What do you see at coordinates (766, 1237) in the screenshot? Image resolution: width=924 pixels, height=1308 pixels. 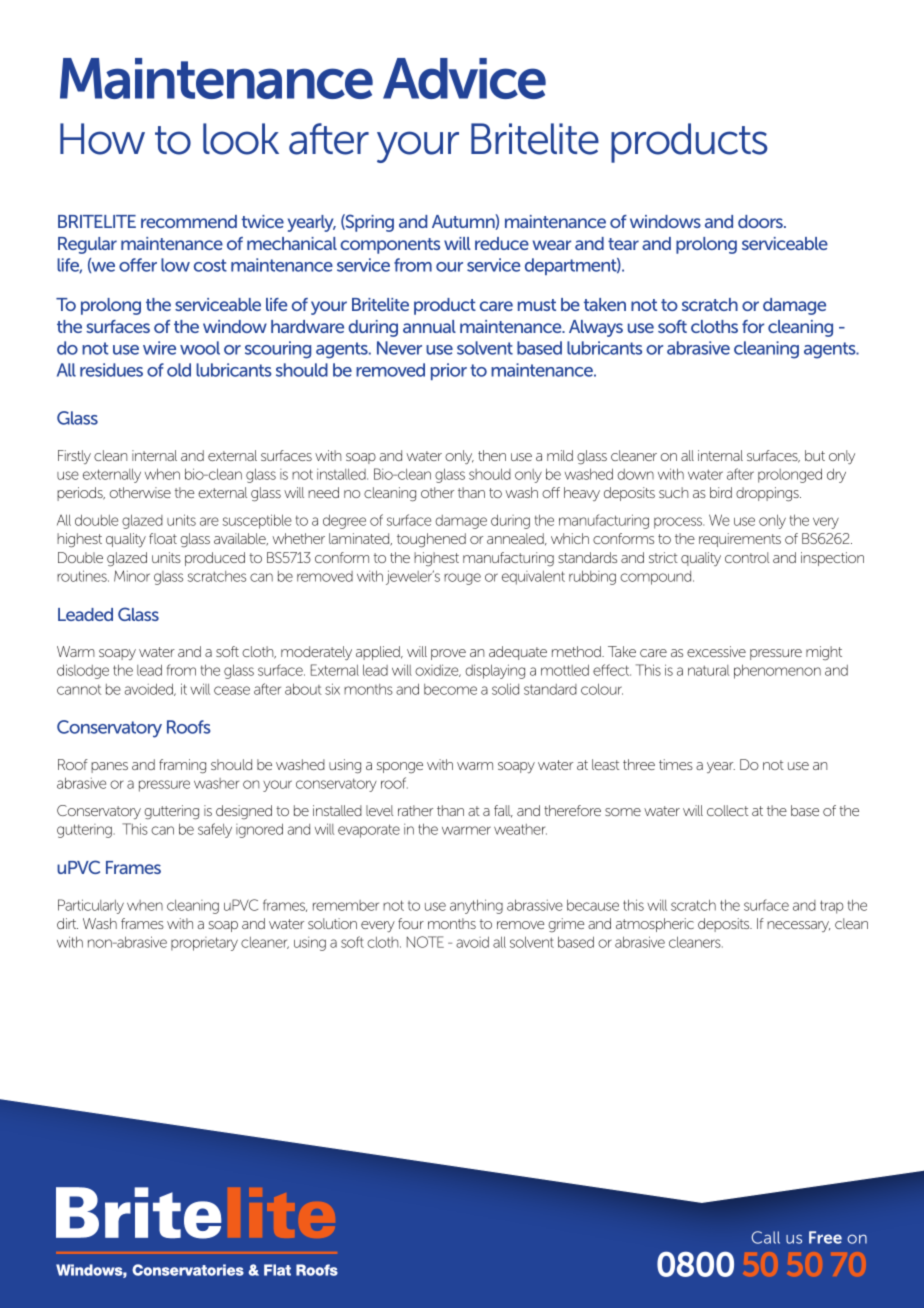 I see `Call` at bounding box center [766, 1237].
